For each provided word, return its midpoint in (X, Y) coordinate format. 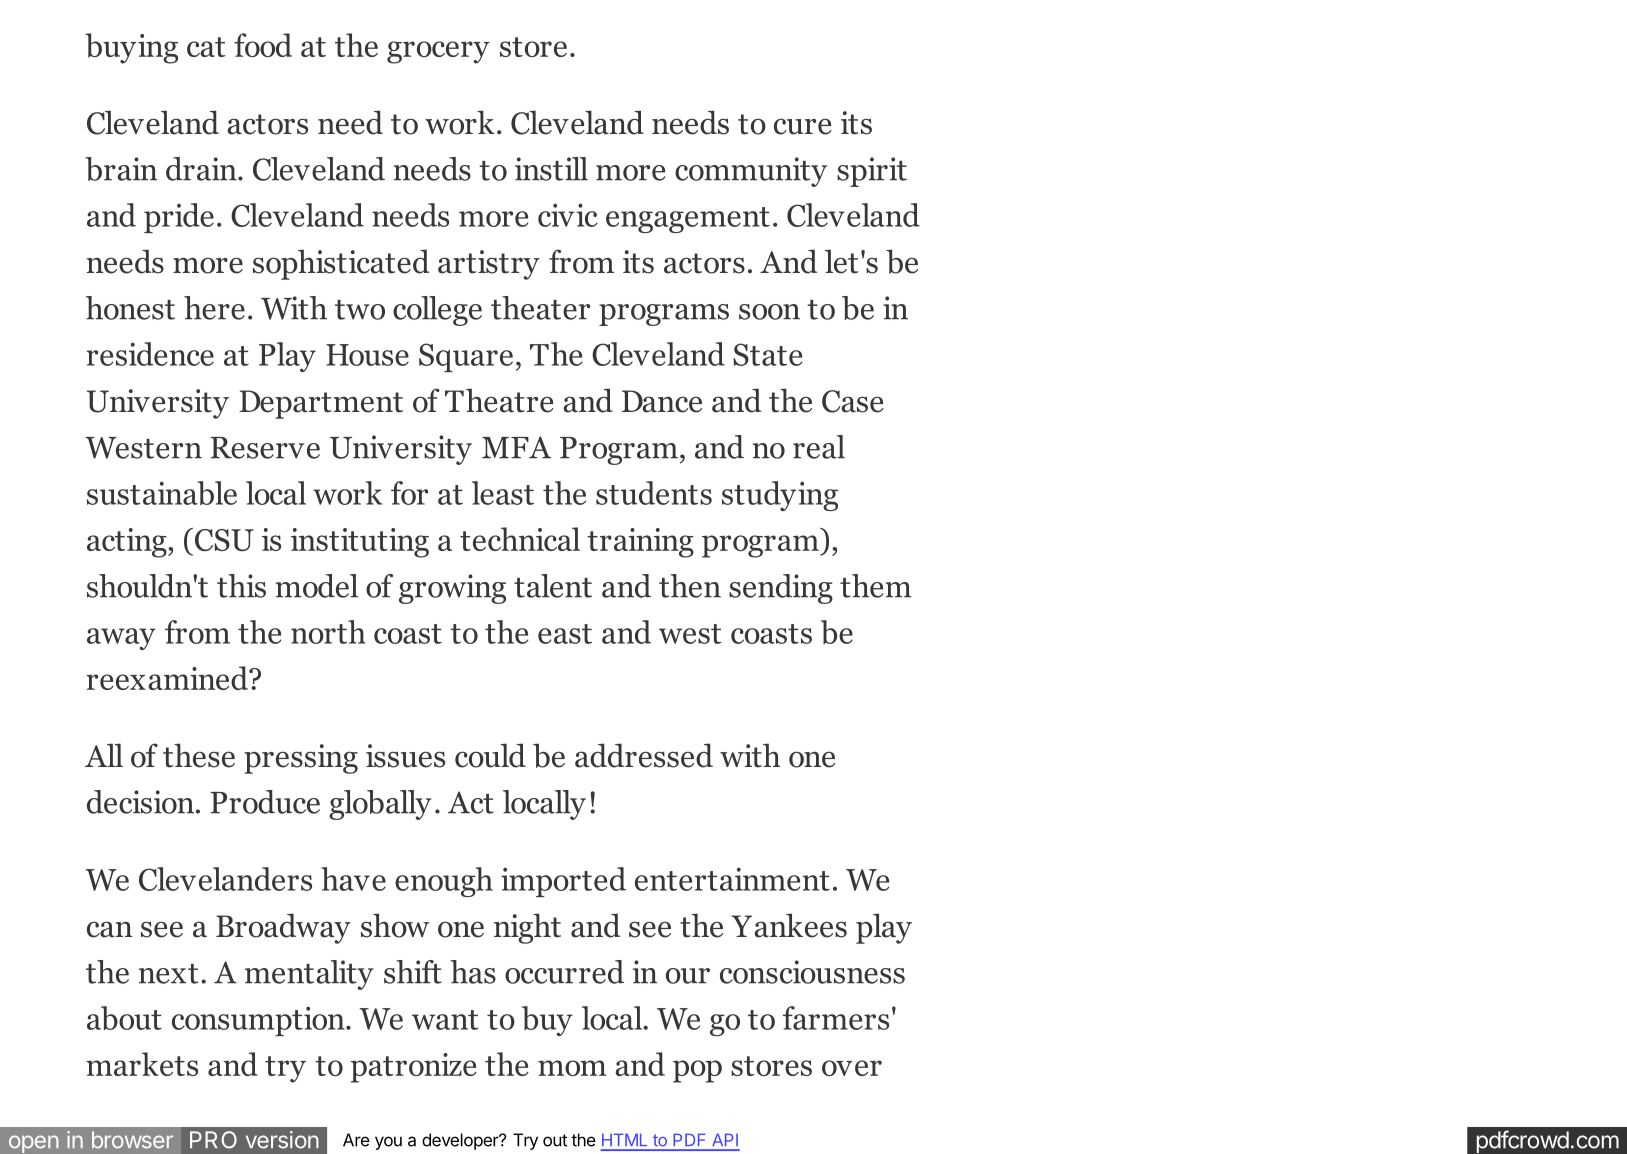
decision (140, 802)
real (819, 447)
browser (132, 1140)
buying (131, 48)
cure (803, 126)
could (490, 755)
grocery (438, 52)
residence (150, 354)
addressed (644, 755)
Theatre (499, 400)
